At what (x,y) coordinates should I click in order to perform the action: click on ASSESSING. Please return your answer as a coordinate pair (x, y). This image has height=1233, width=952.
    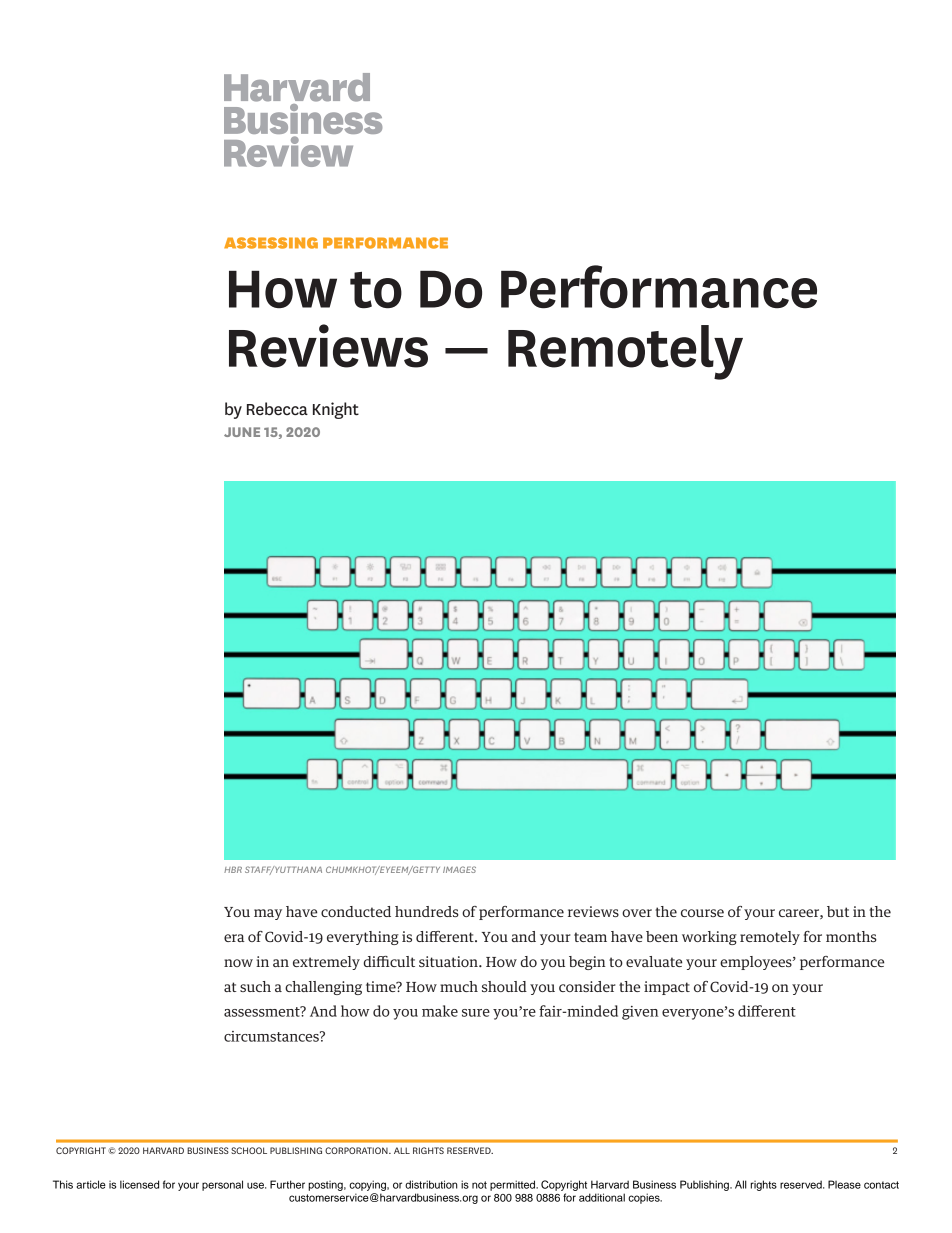
    Looking at the image, I should click on (271, 243).
